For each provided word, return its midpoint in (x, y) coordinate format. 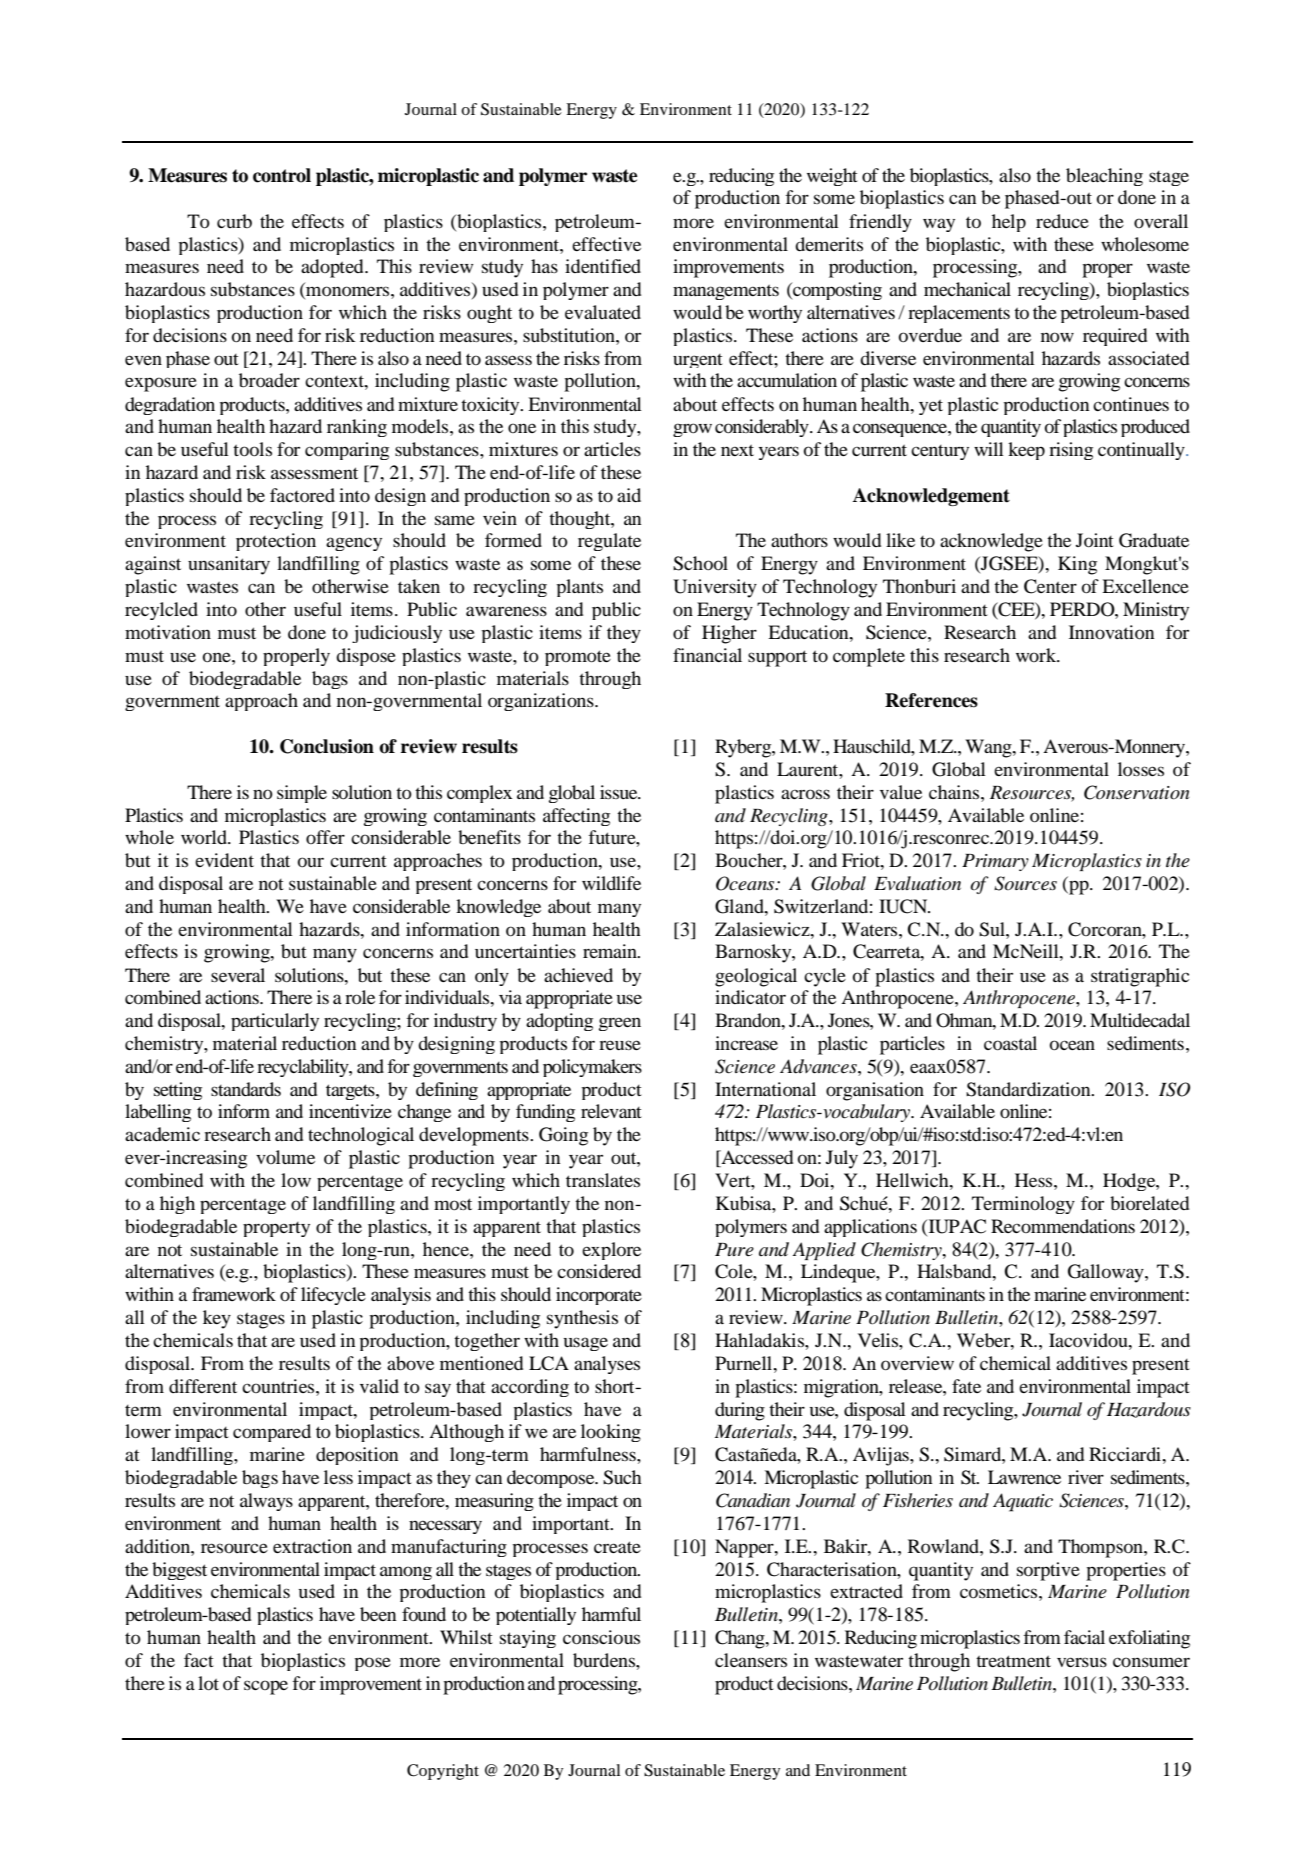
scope (266, 1687)
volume (285, 1157)
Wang (989, 748)
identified (603, 266)
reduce (1062, 221)
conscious (601, 1637)
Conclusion (327, 746)
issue (620, 792)
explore (611, 1251)
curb (234, 221)
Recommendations (1063, 1226)
